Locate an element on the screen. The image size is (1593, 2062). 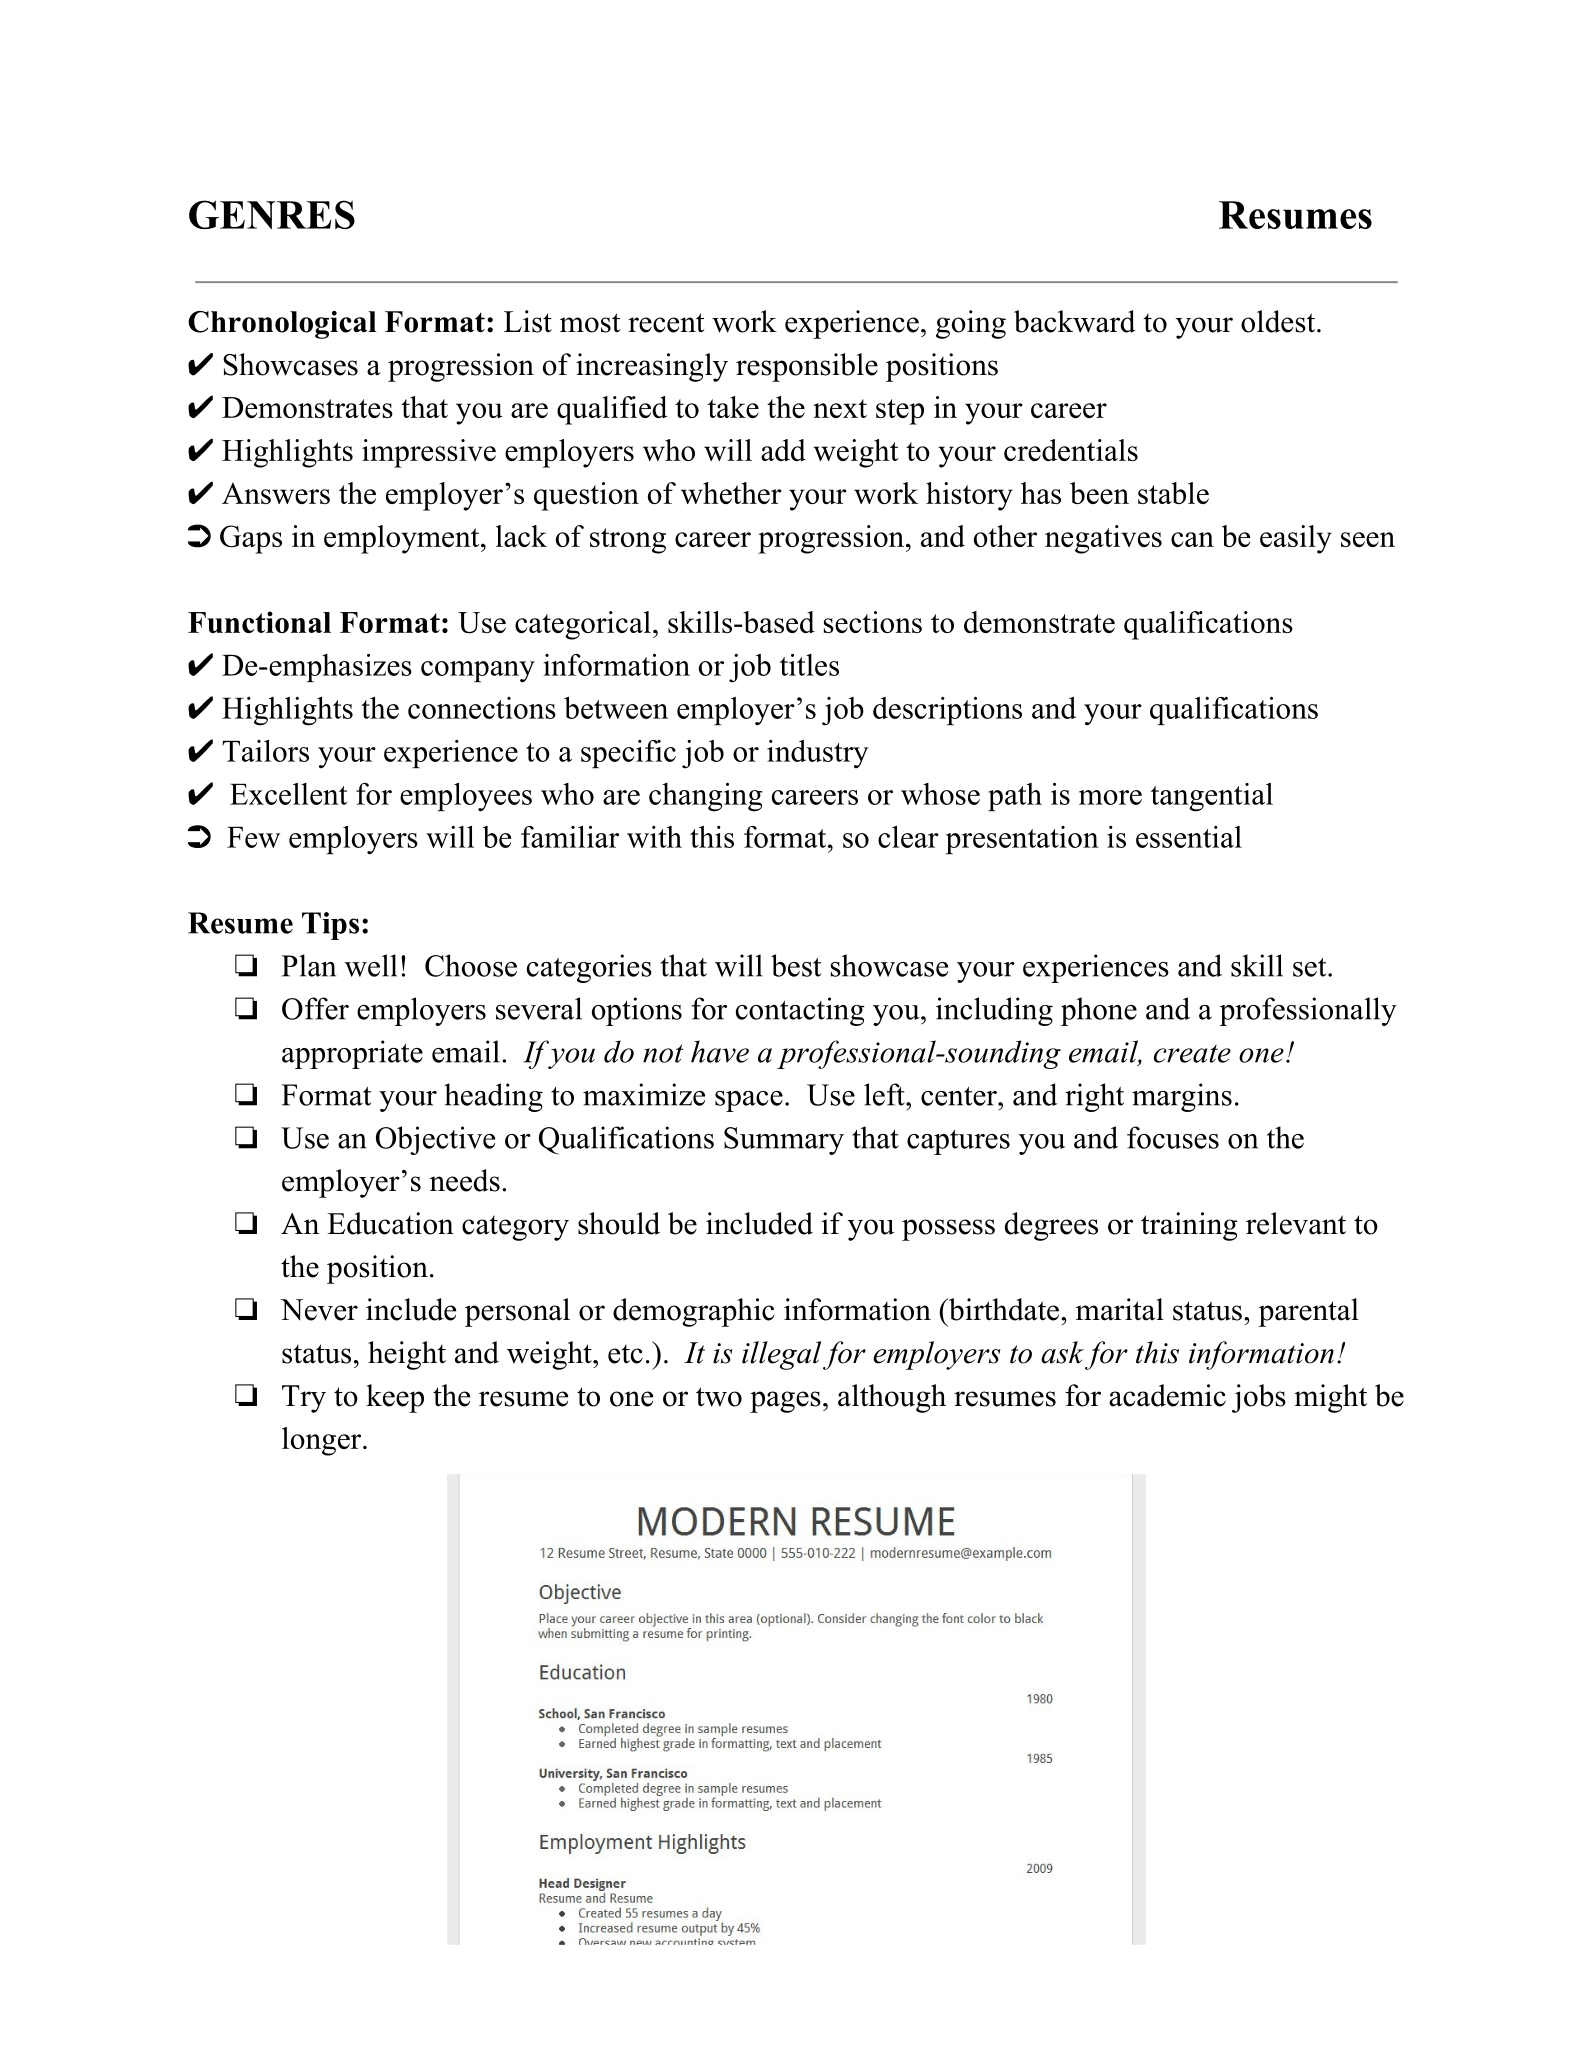
contacting is located at coordinates (800, 1011).
